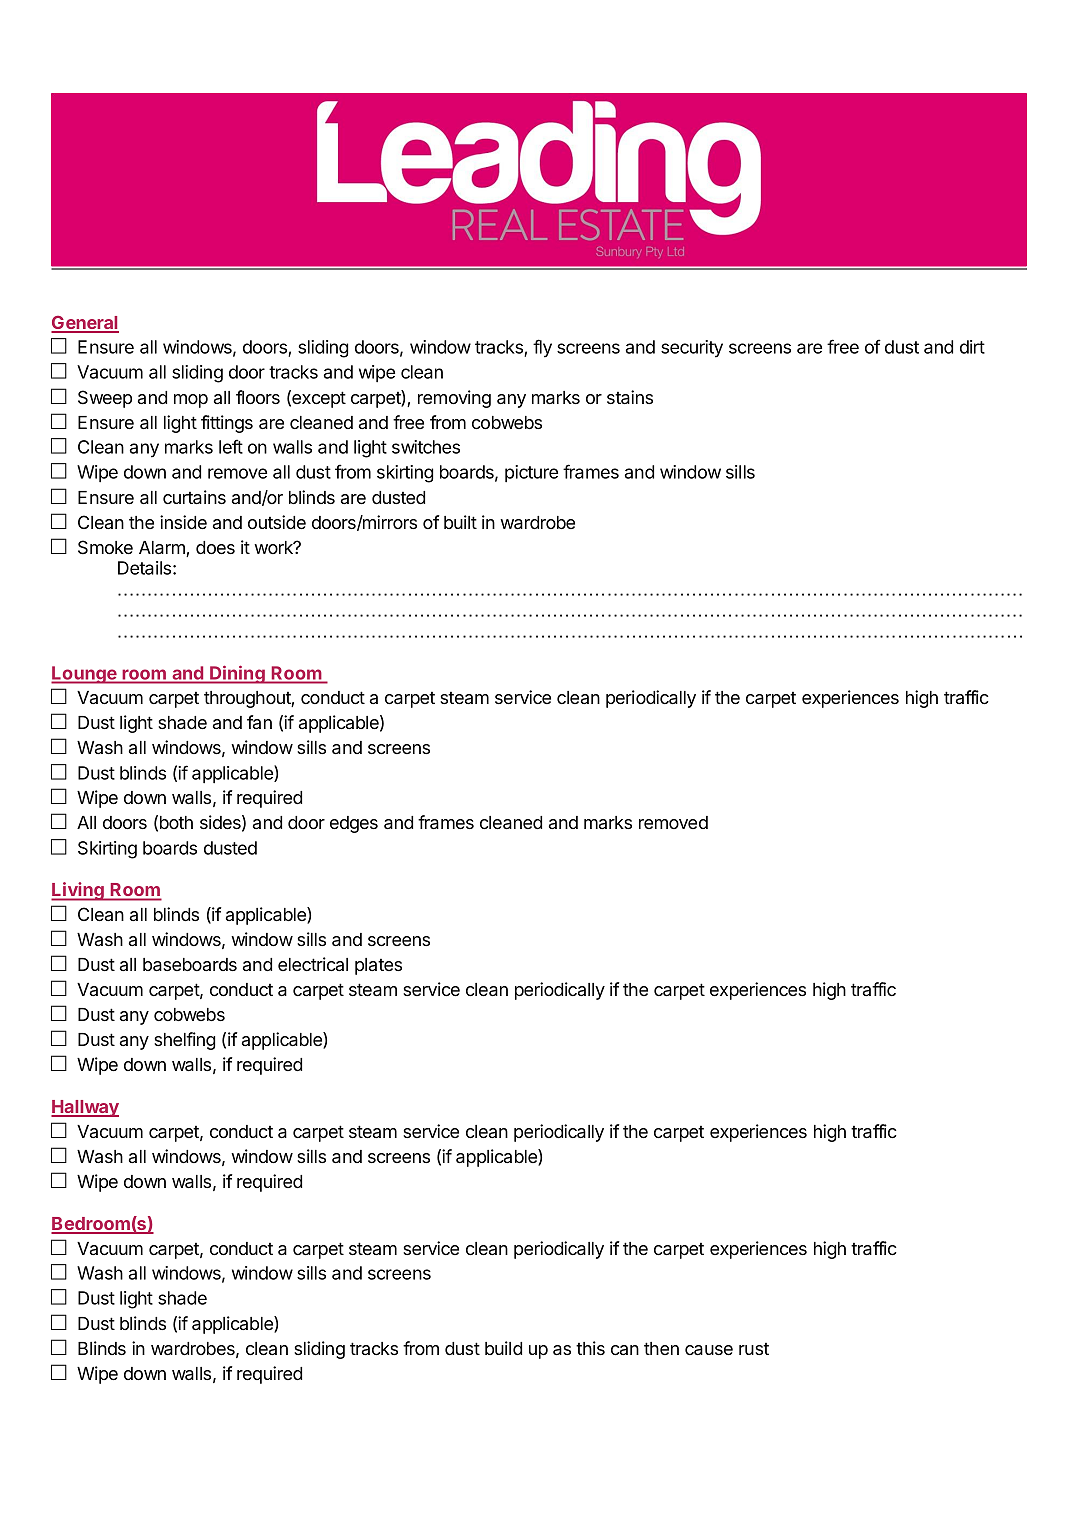  What do you see at coordinates (378, 966) in the screenshot?
I see `plates` at bounding box center [378, 966].
